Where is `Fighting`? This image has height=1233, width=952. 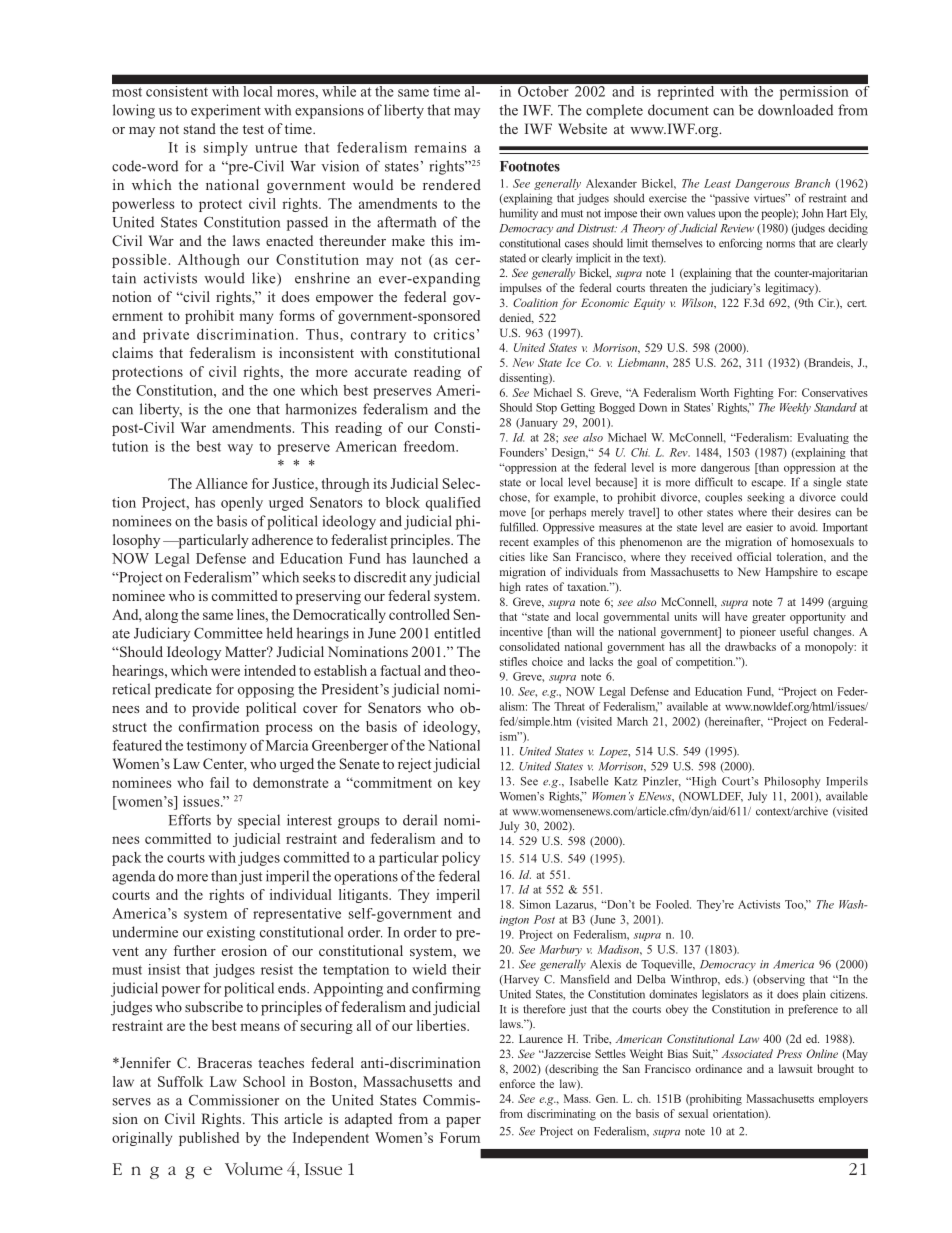 Fighting is located at coordinates (754, 394).
